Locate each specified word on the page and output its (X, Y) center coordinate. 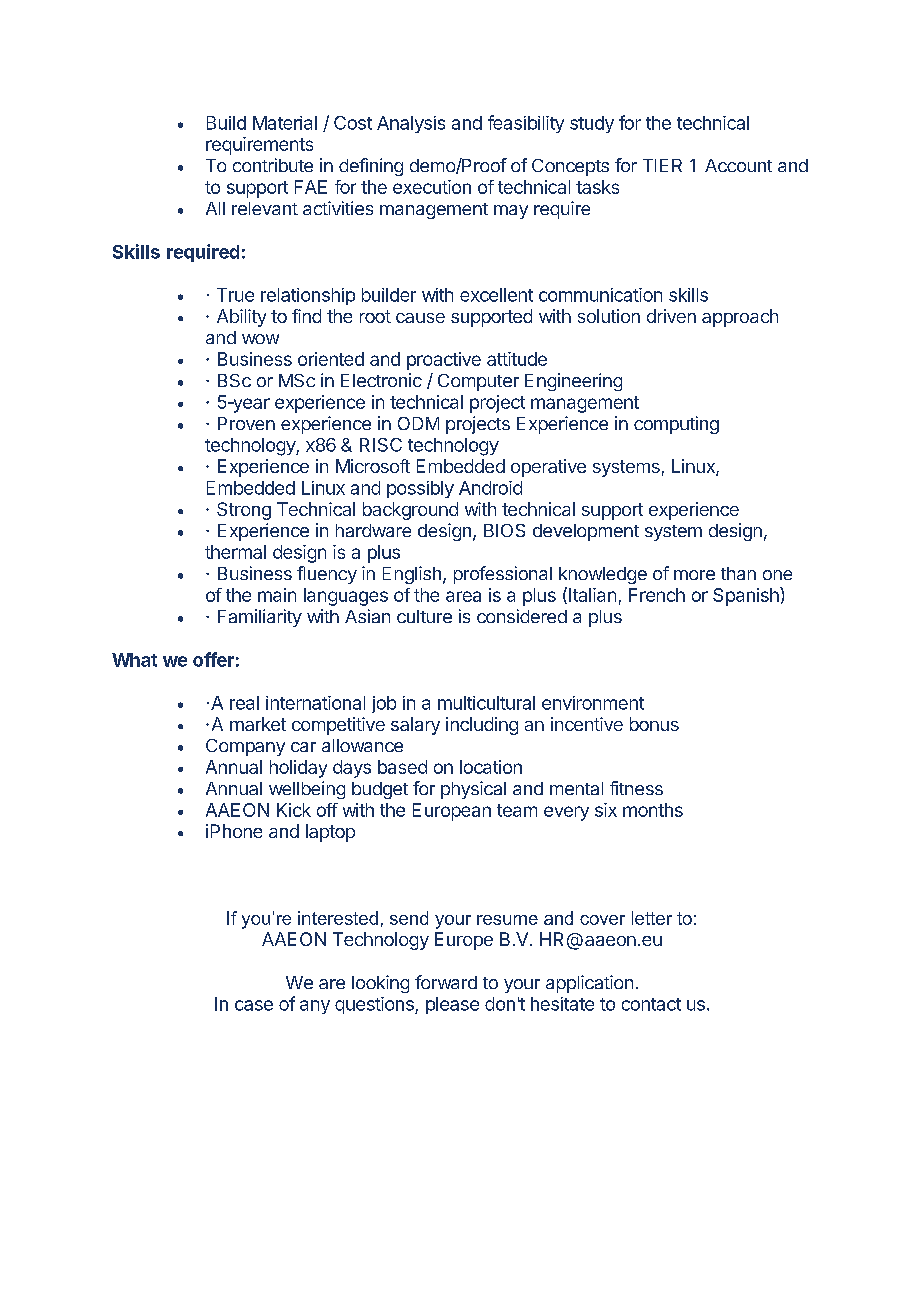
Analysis (411, 124)
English (412, 575)
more (694, 575)
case (254, 1005)
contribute (273, 165)
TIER (662, 165)
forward (446, 982)
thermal (235, 552)
